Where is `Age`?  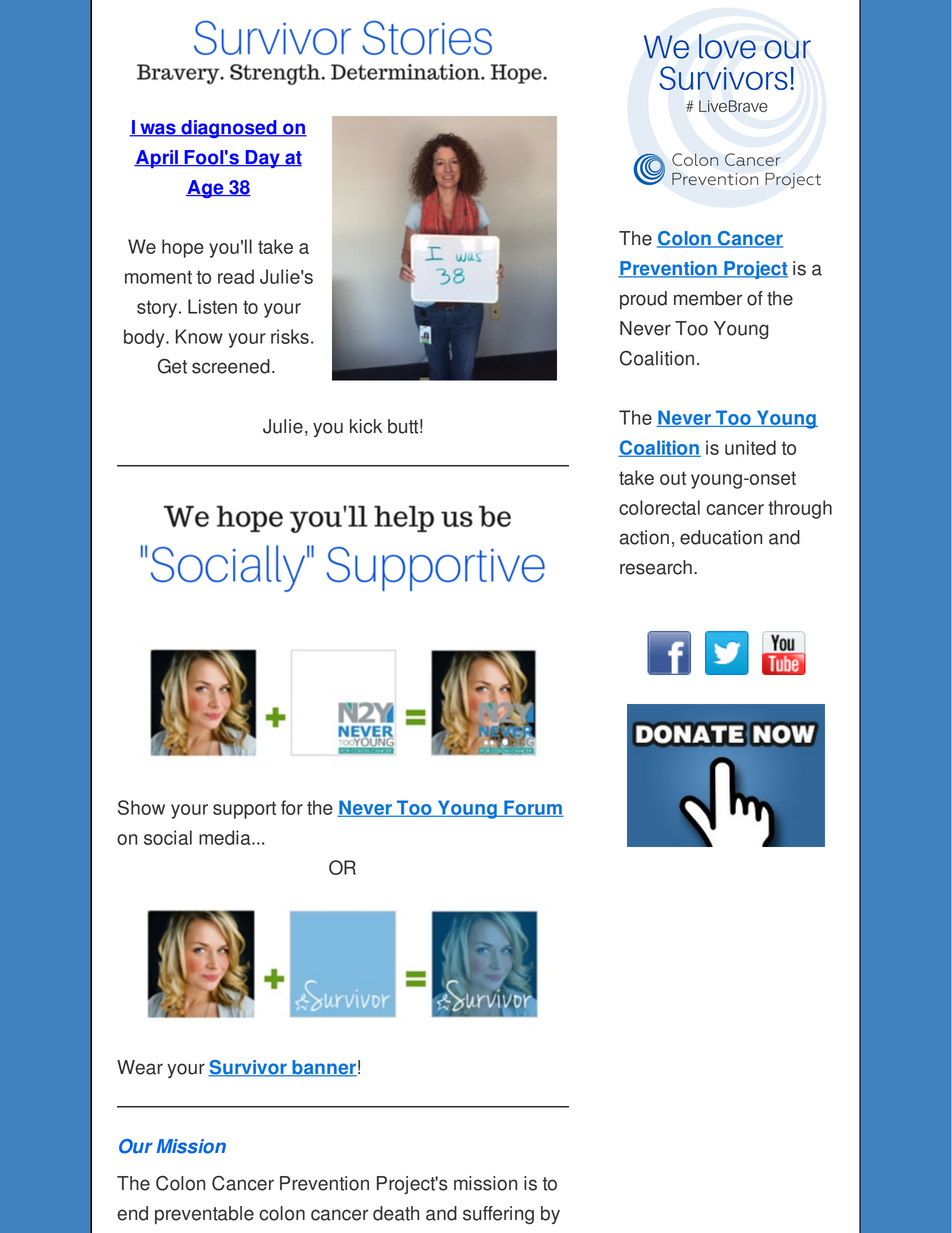
Age is located at coordinates (206, 189).
